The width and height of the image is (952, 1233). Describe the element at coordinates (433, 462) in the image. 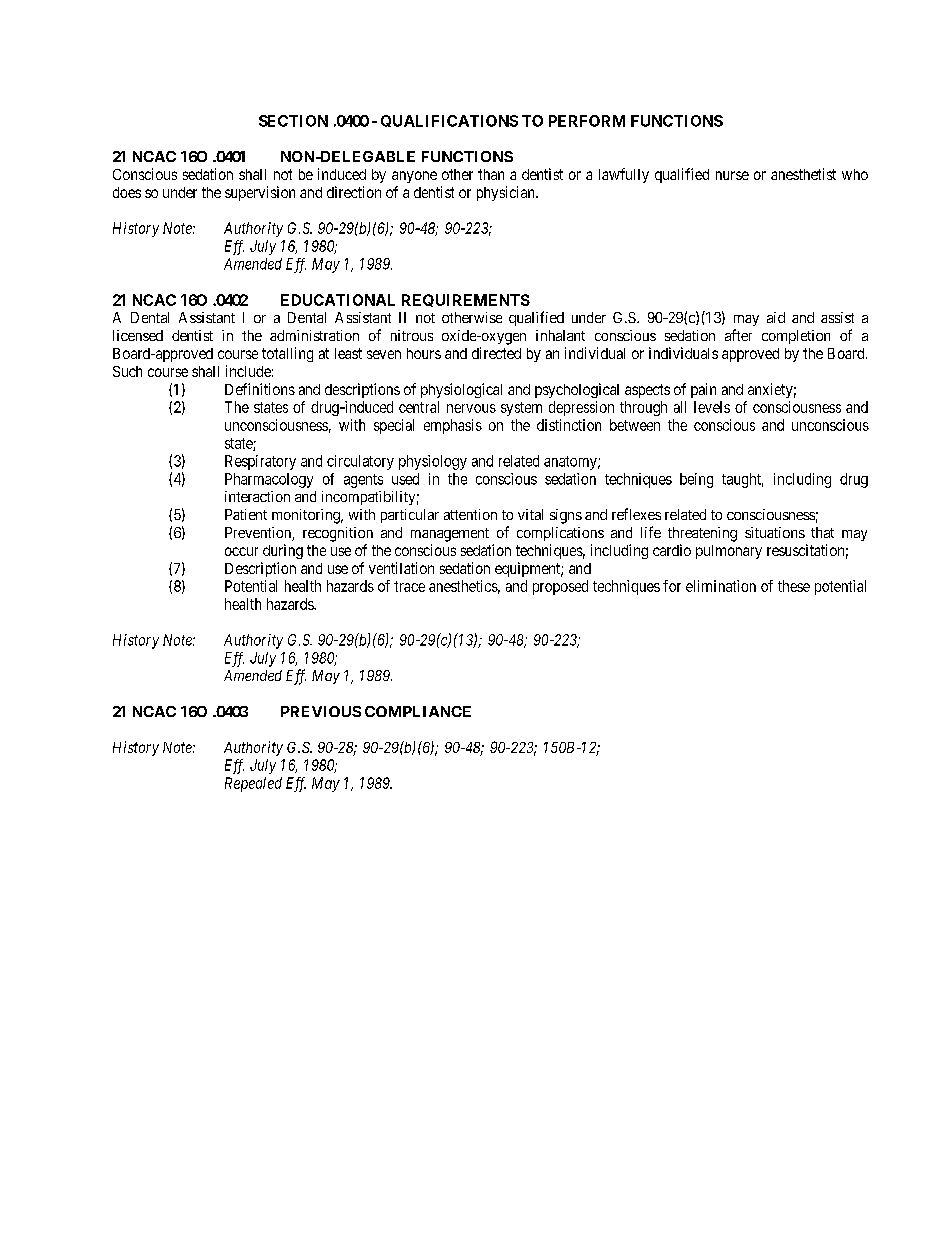

I see `physiology` at that location.
